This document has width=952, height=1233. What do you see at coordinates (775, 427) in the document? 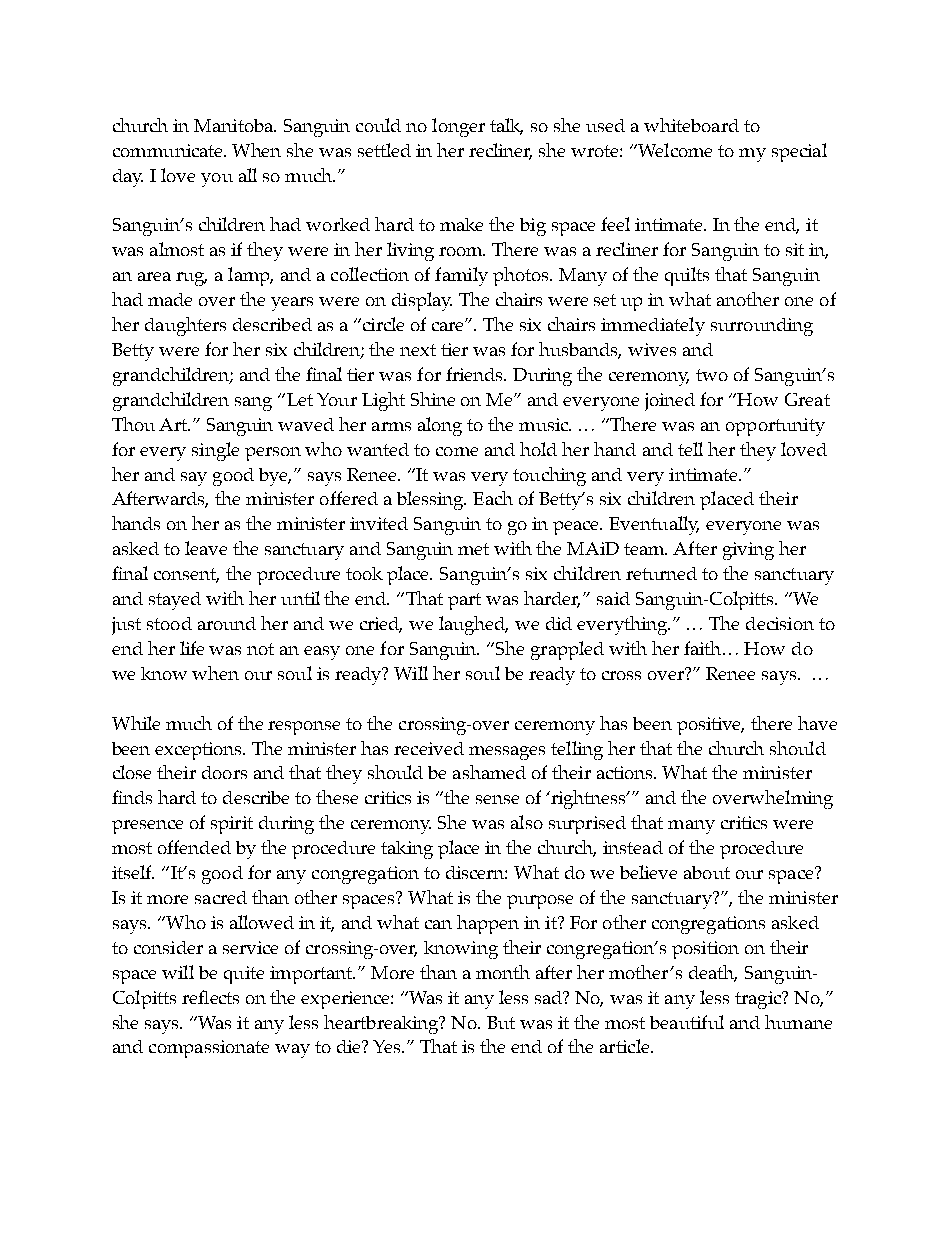
I see `opportunity` at bounding box center [775, 427].
